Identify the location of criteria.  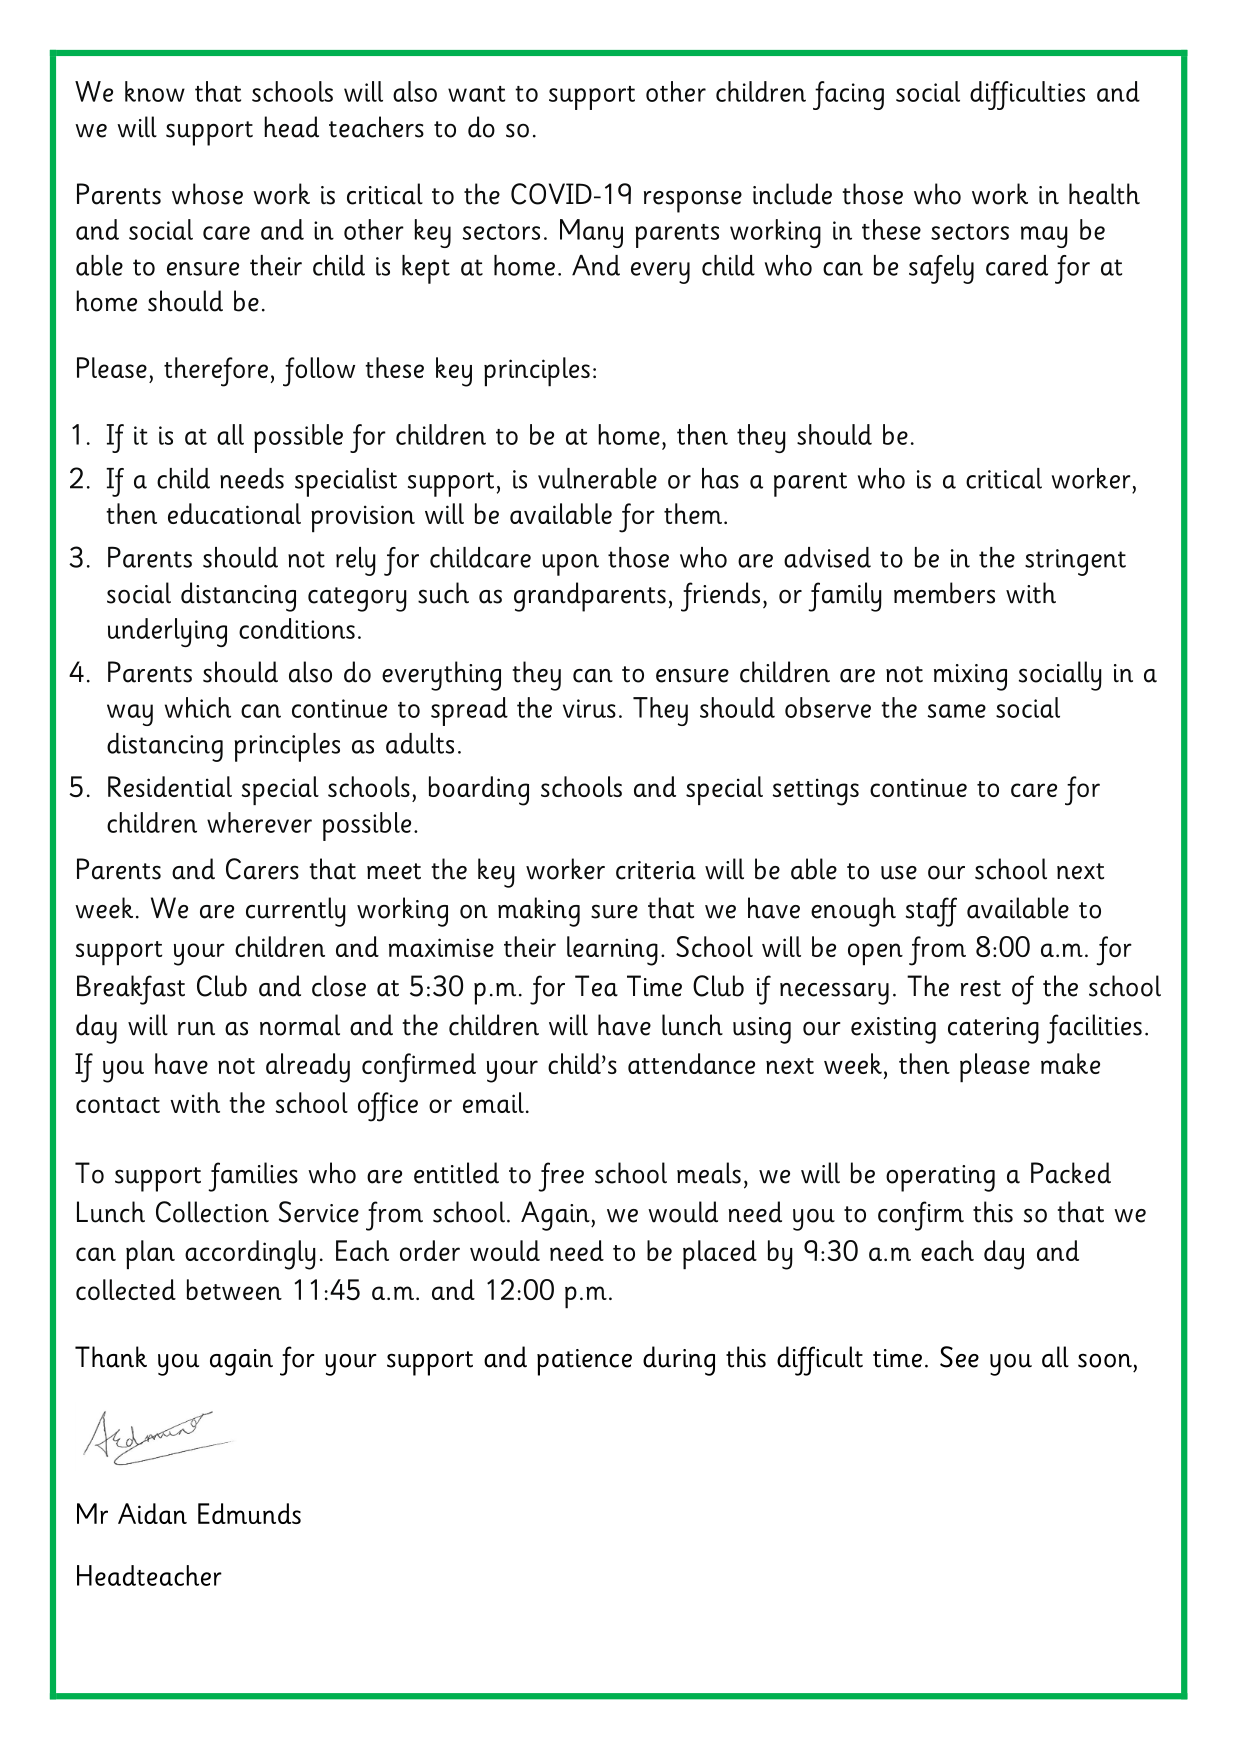
(656, 870).
